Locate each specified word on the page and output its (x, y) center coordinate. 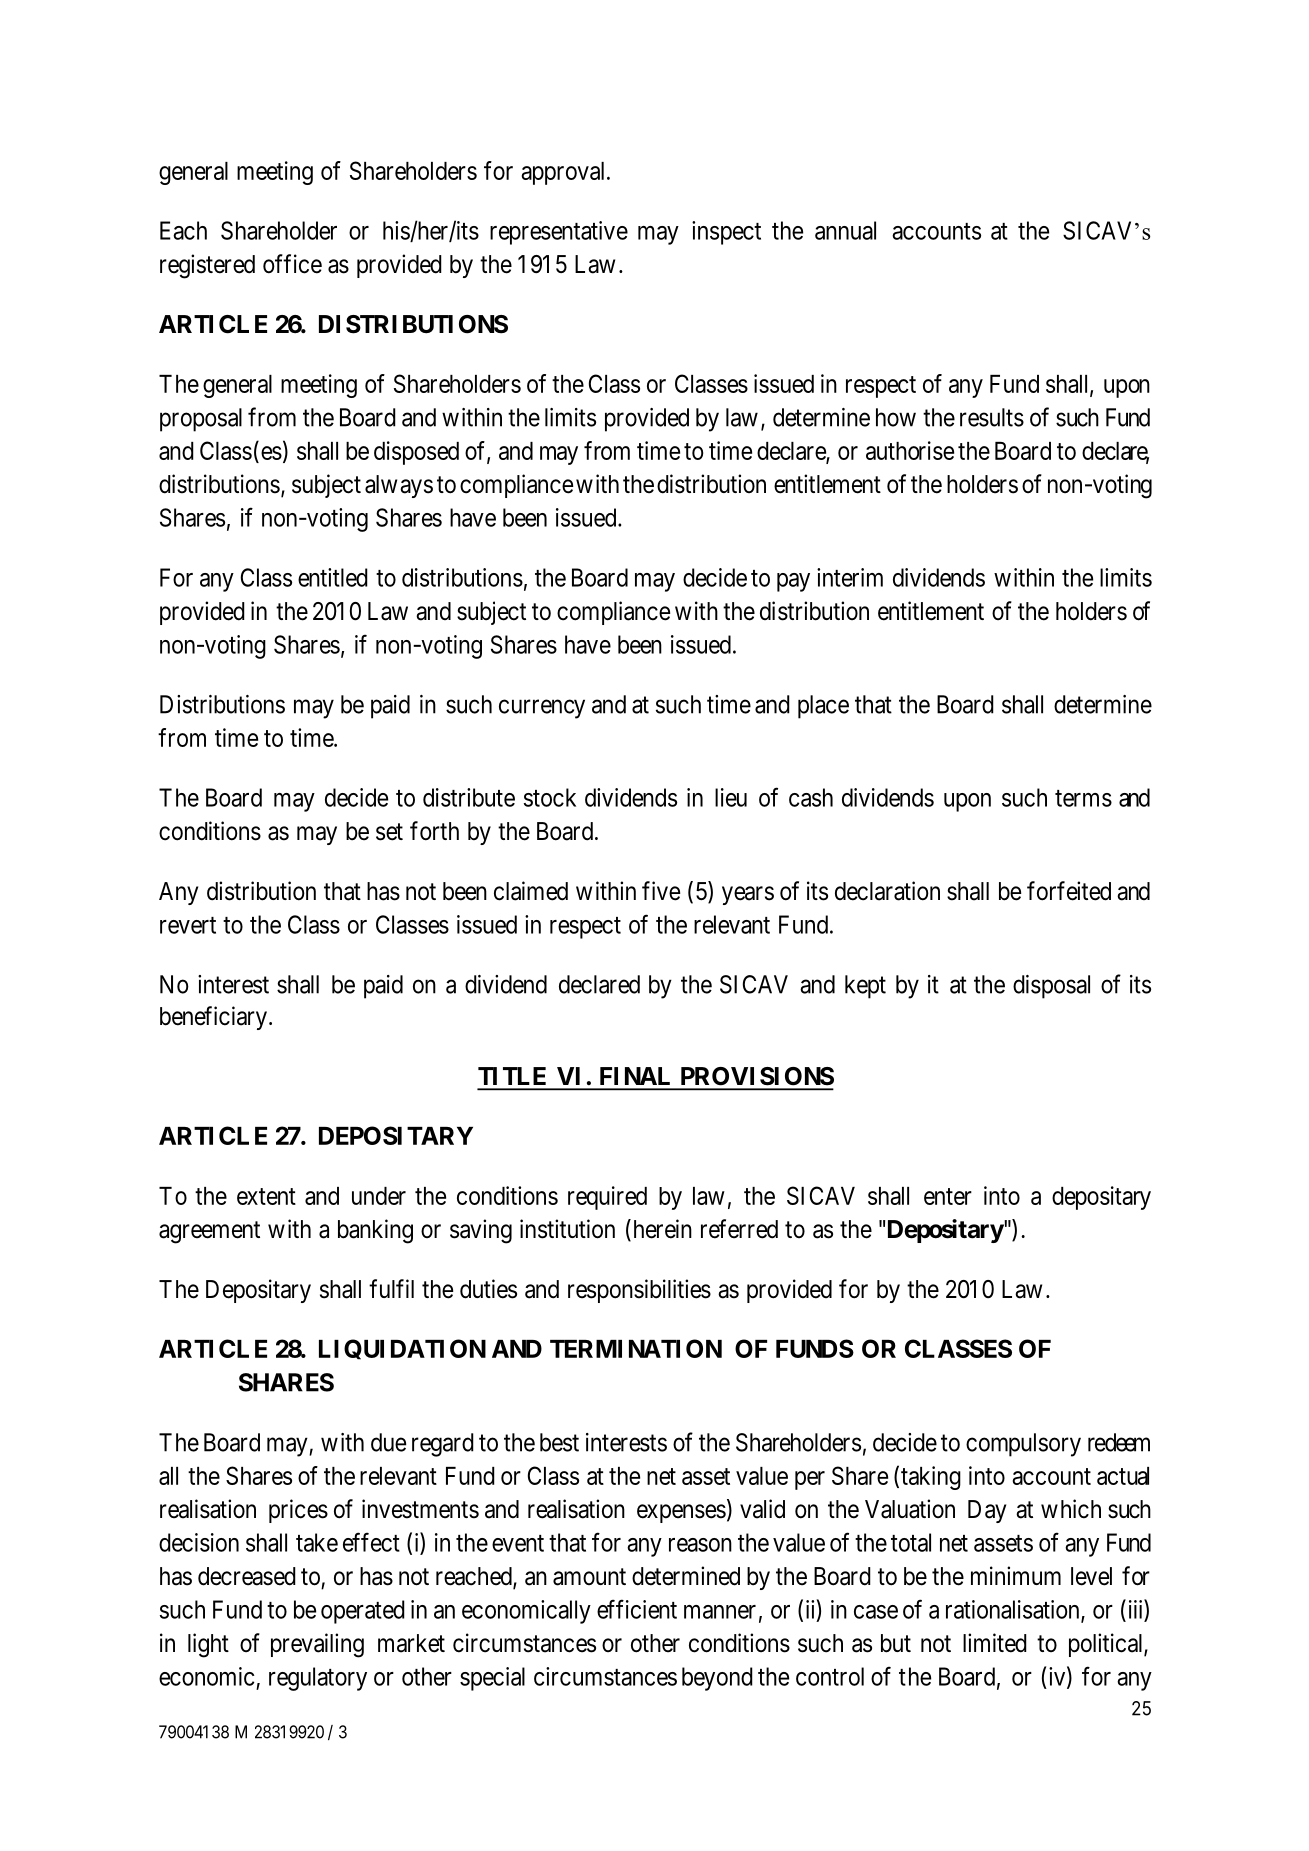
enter (948, 1196)
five (661, 891)
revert (188, 925)
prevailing (317, 1645)
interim (850, 577)
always (399, 486)
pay (793, 582)
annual (845, 230)
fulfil (391, 1288)
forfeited (1069, 891)
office (292, 264)
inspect (726, 233)
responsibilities (639, 1291)
